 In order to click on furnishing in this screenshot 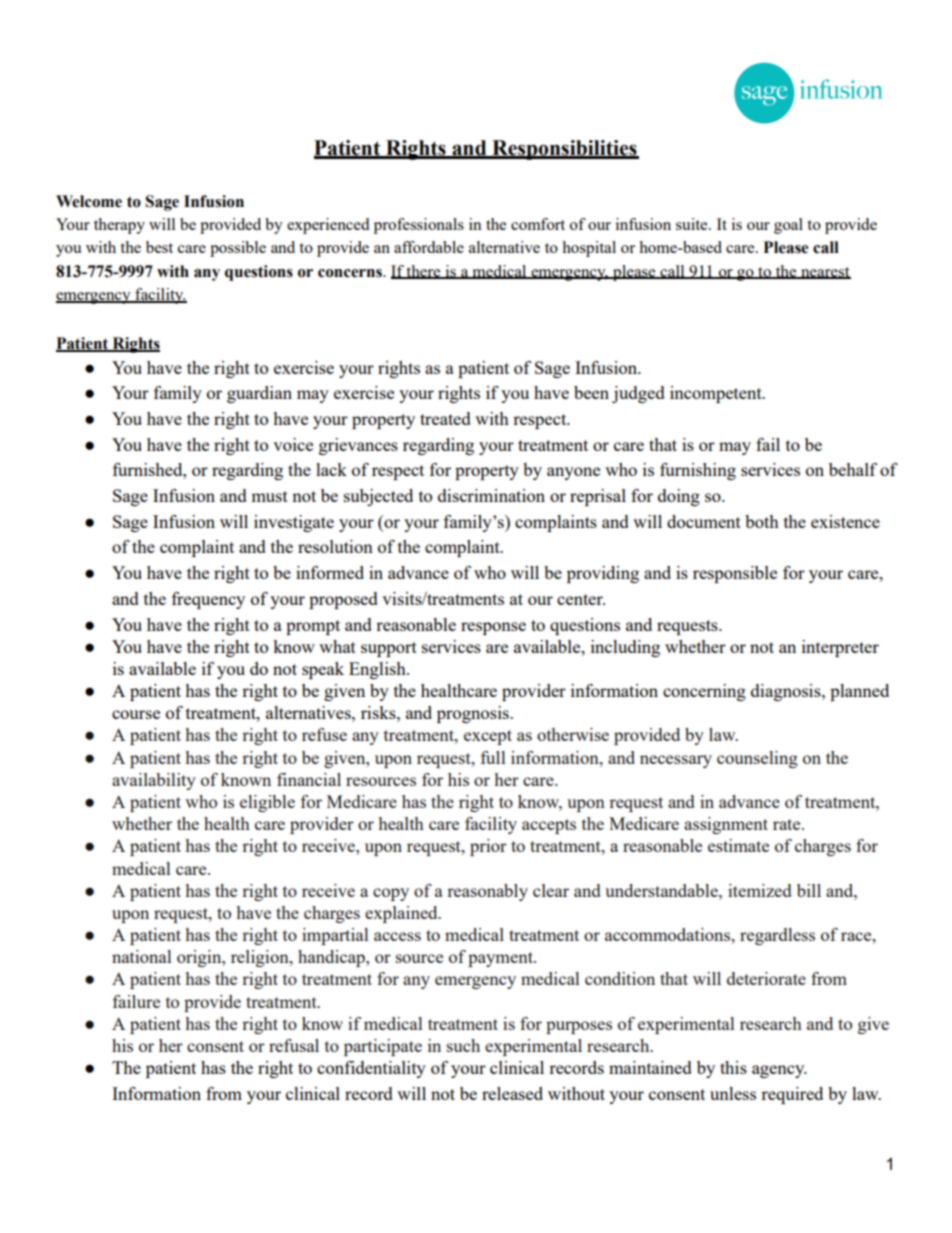, I will do `click(698, 471)`.
